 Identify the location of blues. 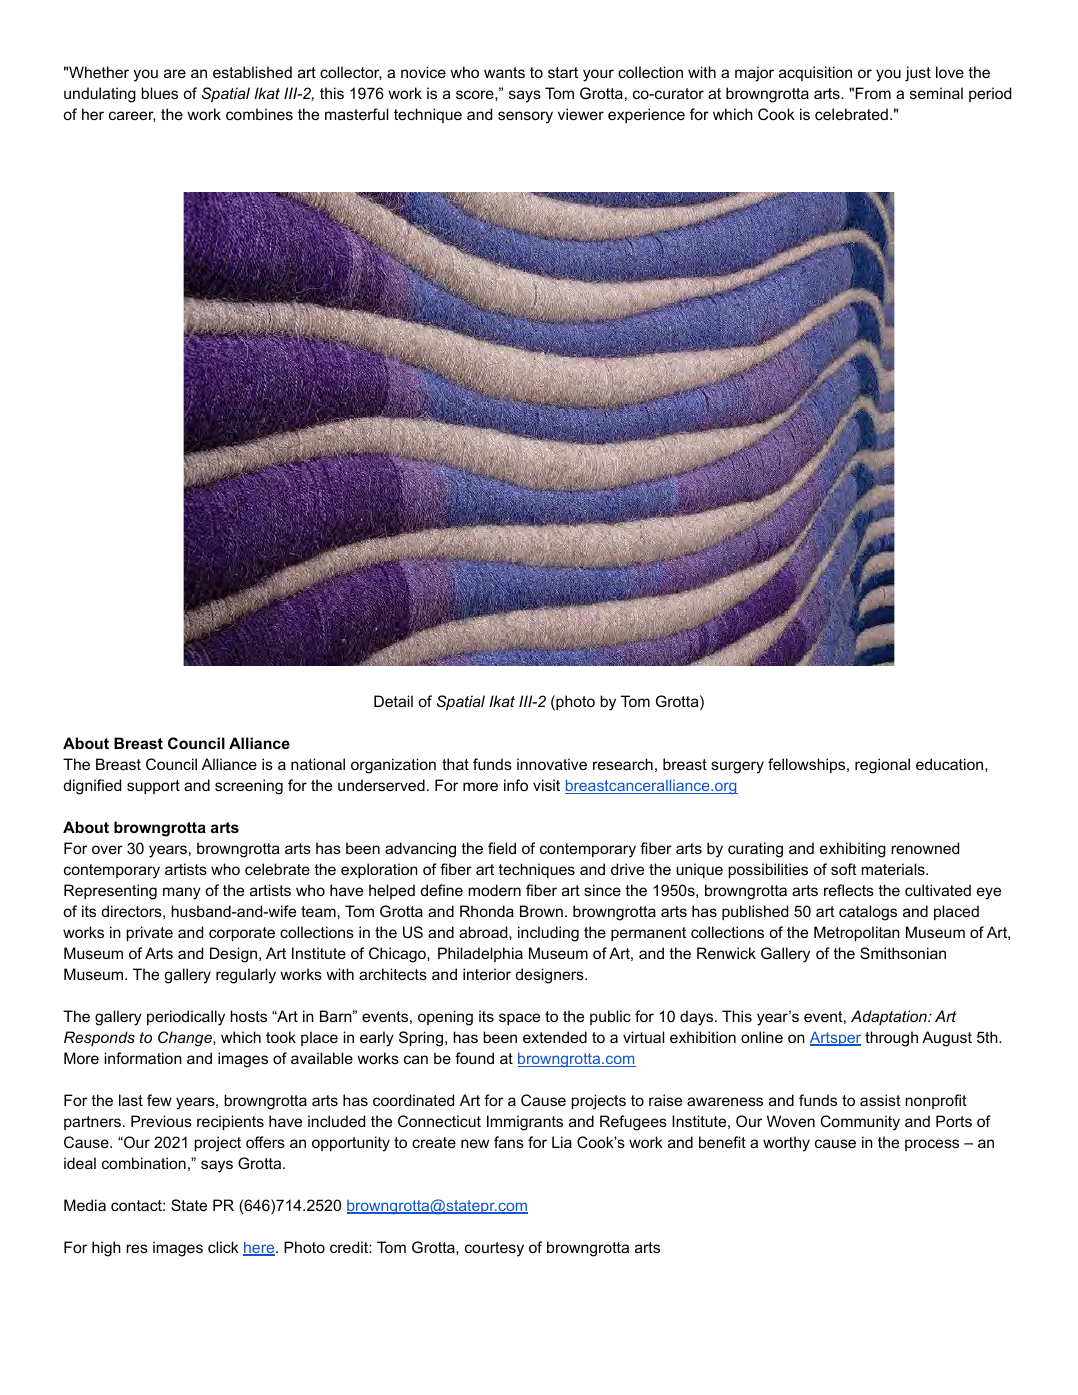
(159, 93).
